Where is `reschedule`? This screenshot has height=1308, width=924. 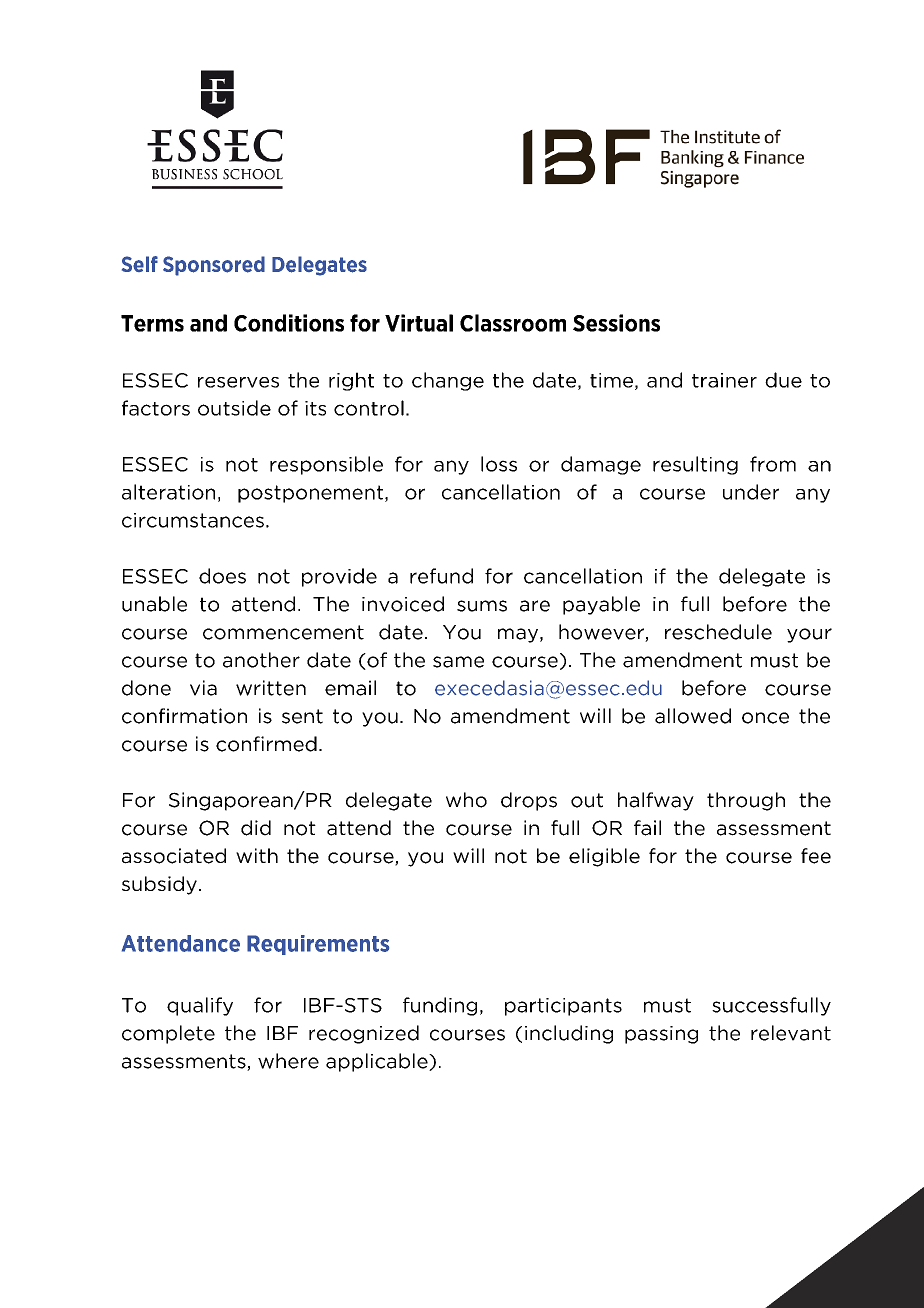
reschedule is located at coordinates (718, 632).
